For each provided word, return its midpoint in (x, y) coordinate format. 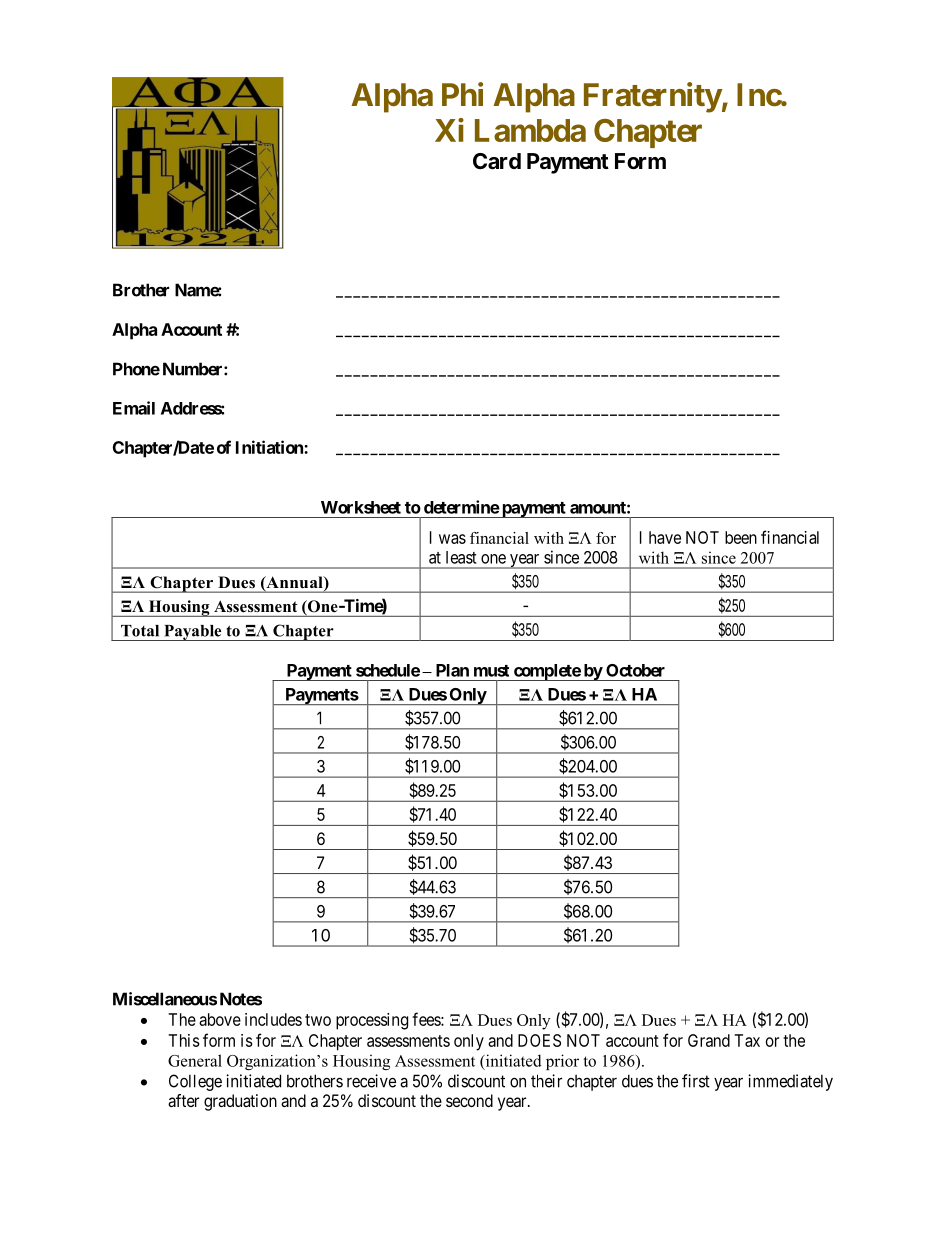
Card (497, 161)
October (635, 670)
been (741, 537)
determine (462, 507)
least (461, 557)
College (195, 1082)
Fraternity (653, 97)
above (220, 1019)
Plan (452, 670)
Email (134, 408)
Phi (462, 94)
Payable (193, 633)
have (665, 537)
